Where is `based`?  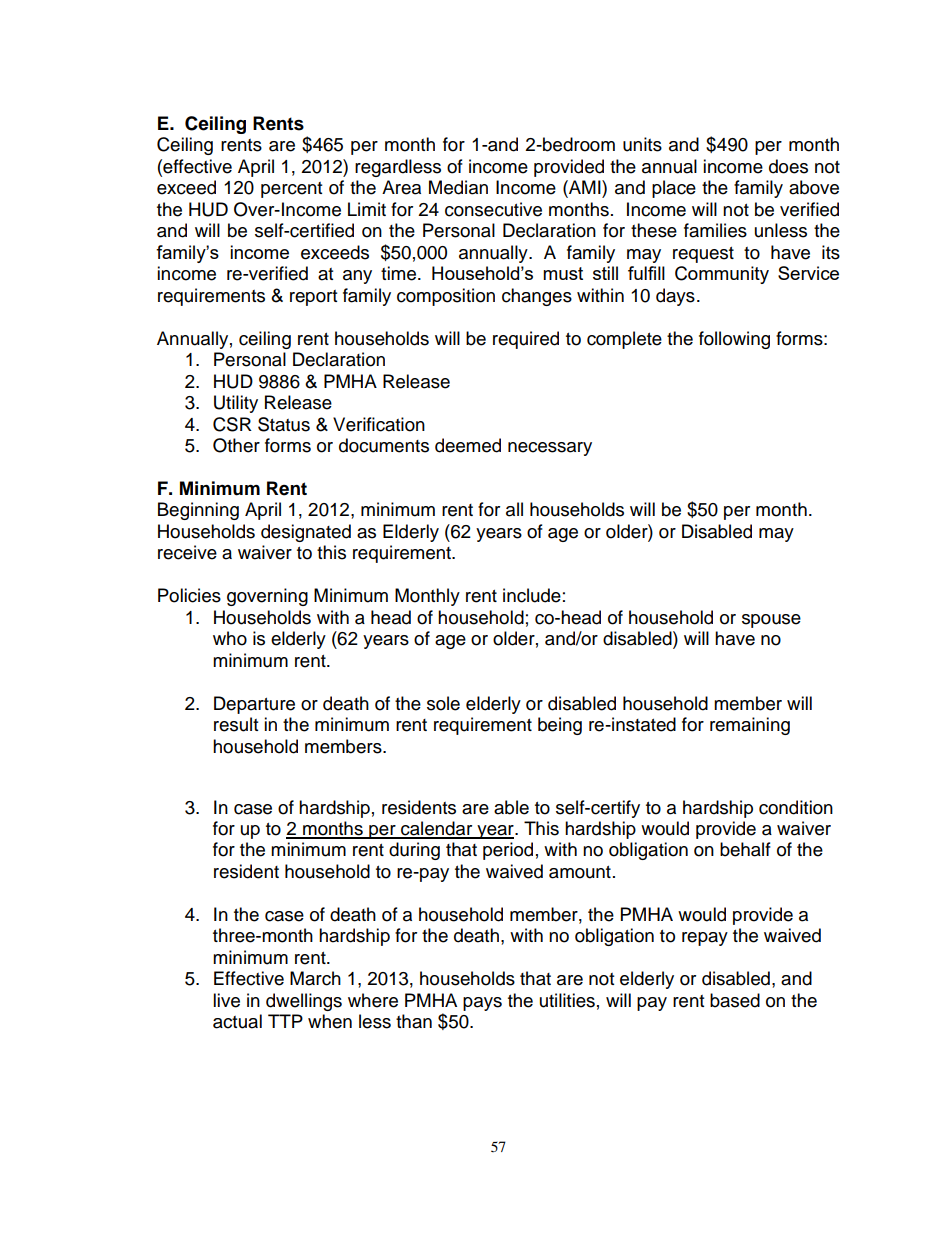
based is located at coordinates (735, 1000).
